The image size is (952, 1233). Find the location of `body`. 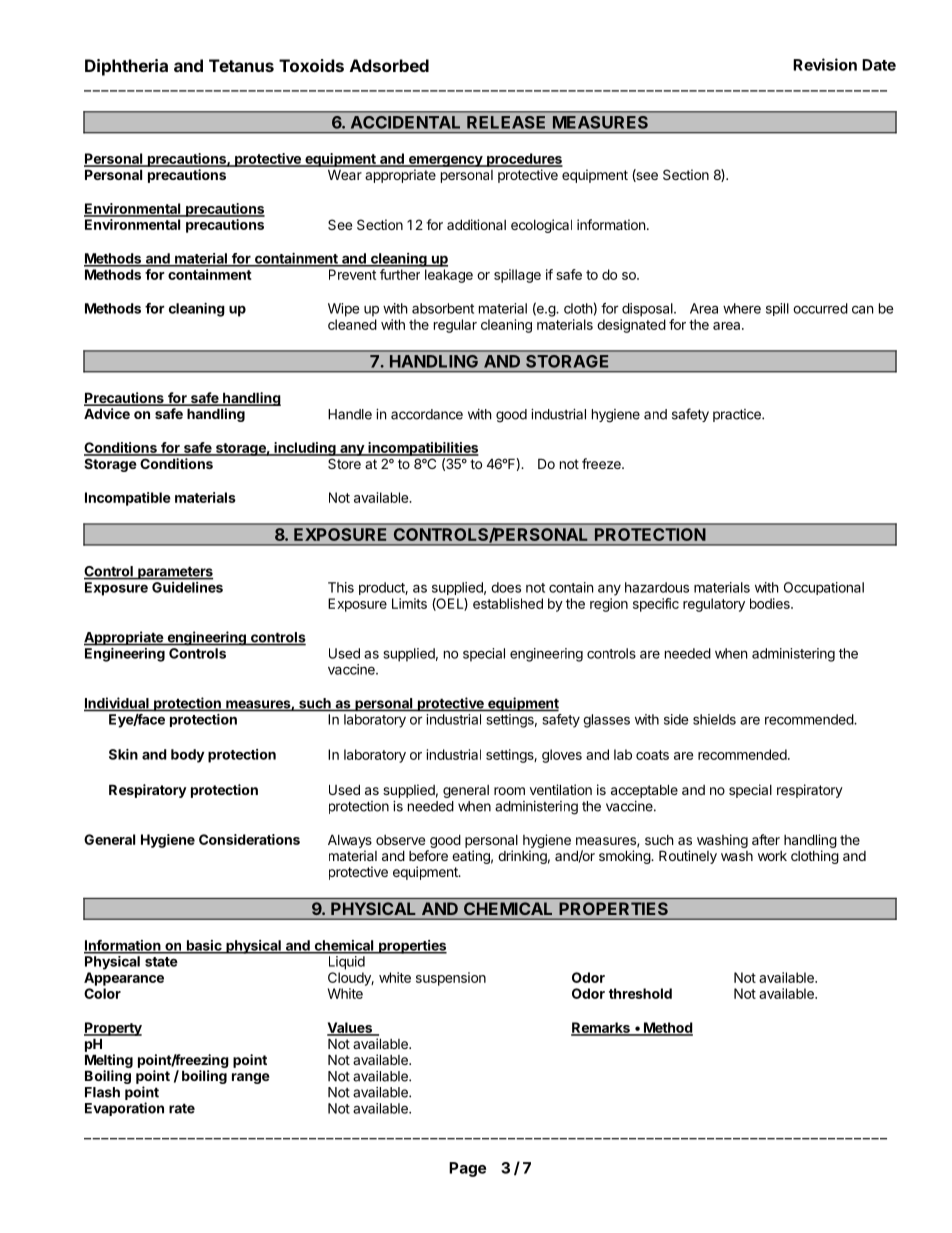

body is located at coordinates (188, 756).
